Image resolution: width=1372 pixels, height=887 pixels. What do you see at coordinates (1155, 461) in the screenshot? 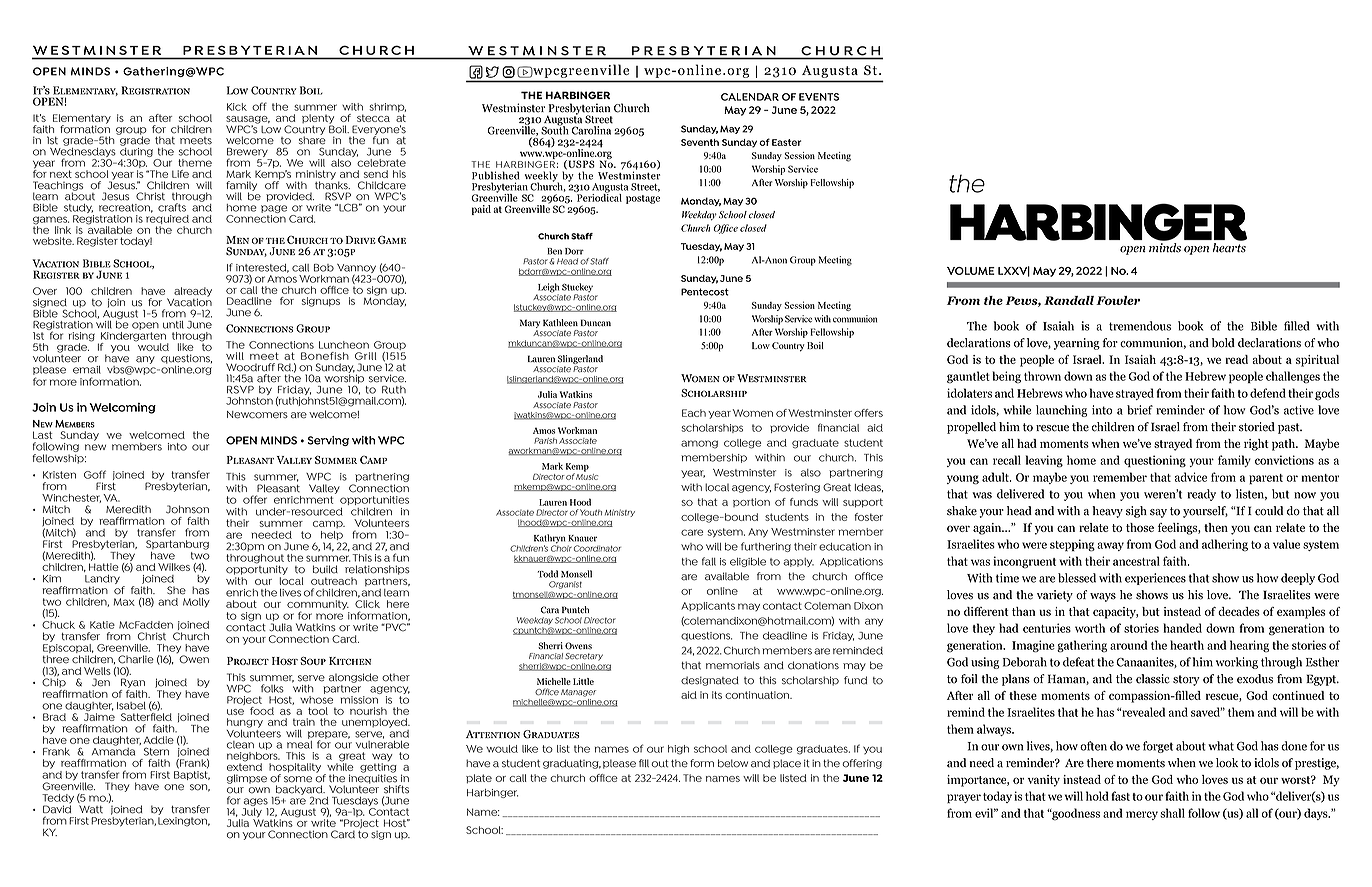
I see `questioning` at bounding box center [1155, 461].
